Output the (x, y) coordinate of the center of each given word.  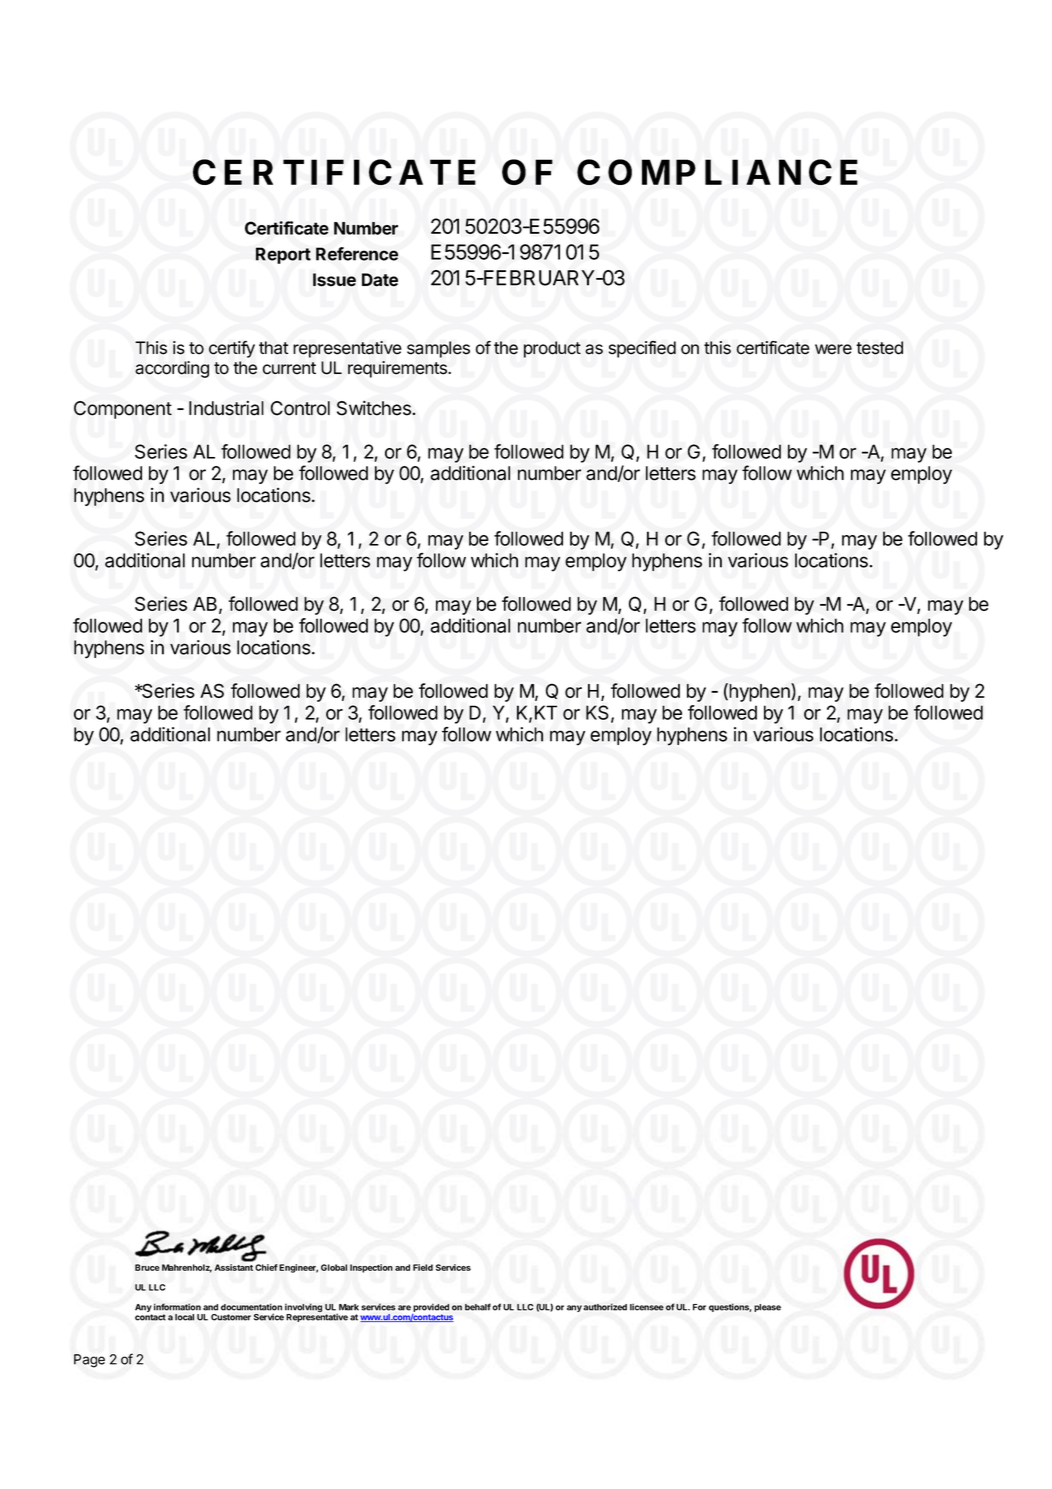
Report (283, 255)
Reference (357, 254)
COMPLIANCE (717, 172)
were (833, 349)
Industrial (226, 408)
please (767, 1308)
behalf (478, 1307)
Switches (375, 408)
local (184, 1317)
